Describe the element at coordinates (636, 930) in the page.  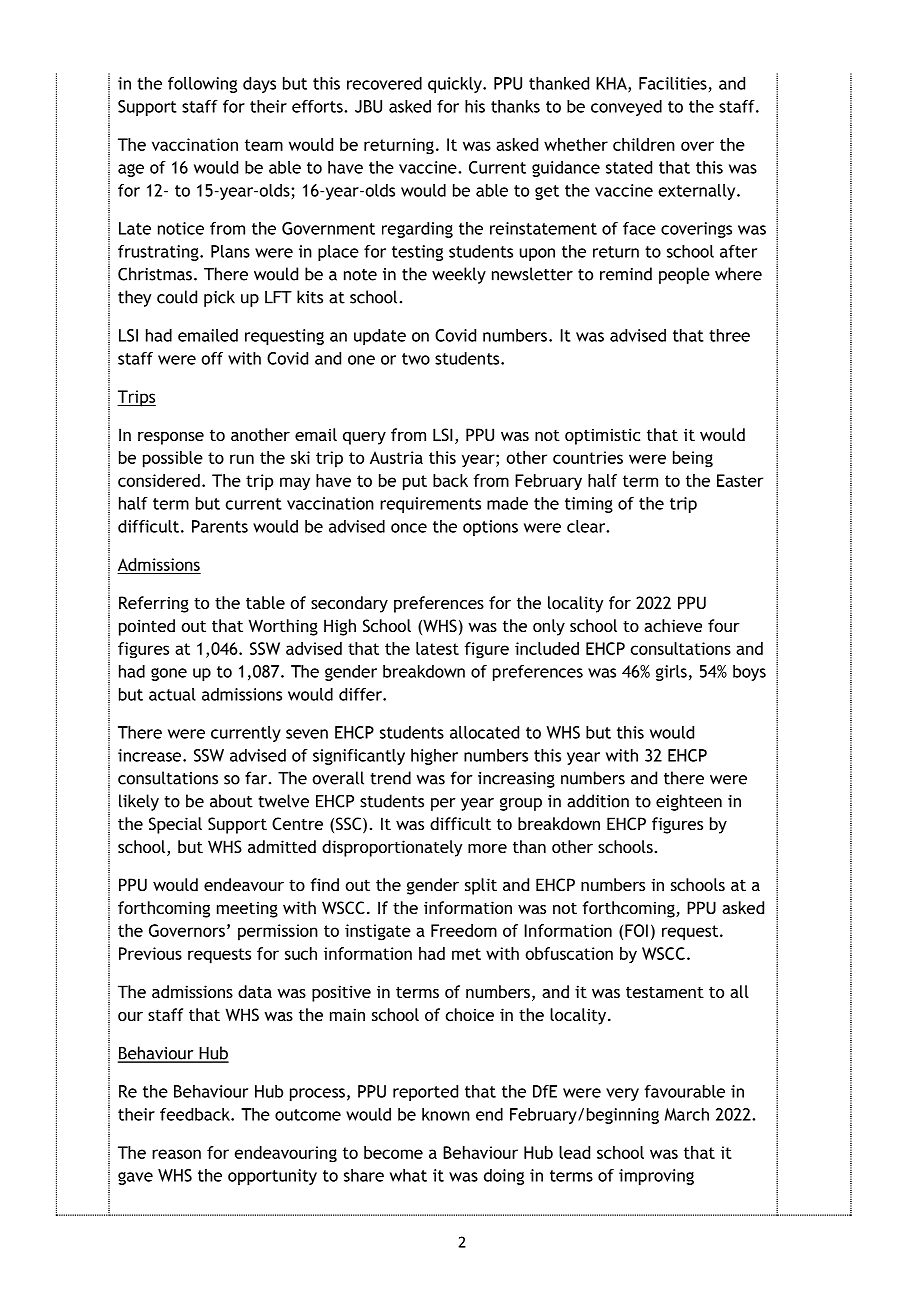
I see `FOI` at that location.
